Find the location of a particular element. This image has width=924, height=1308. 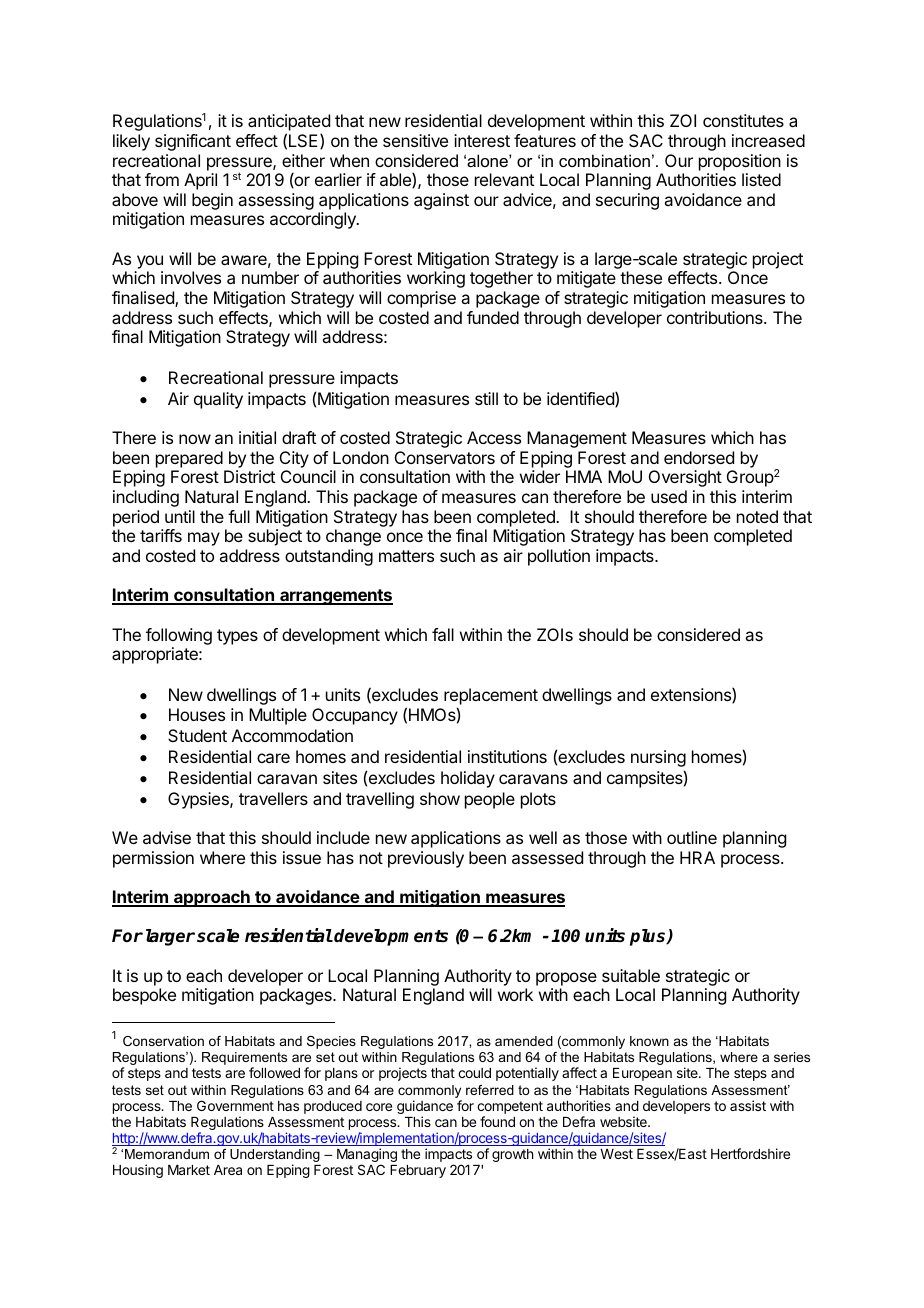

Area is located at coordinates (228, 1170).
